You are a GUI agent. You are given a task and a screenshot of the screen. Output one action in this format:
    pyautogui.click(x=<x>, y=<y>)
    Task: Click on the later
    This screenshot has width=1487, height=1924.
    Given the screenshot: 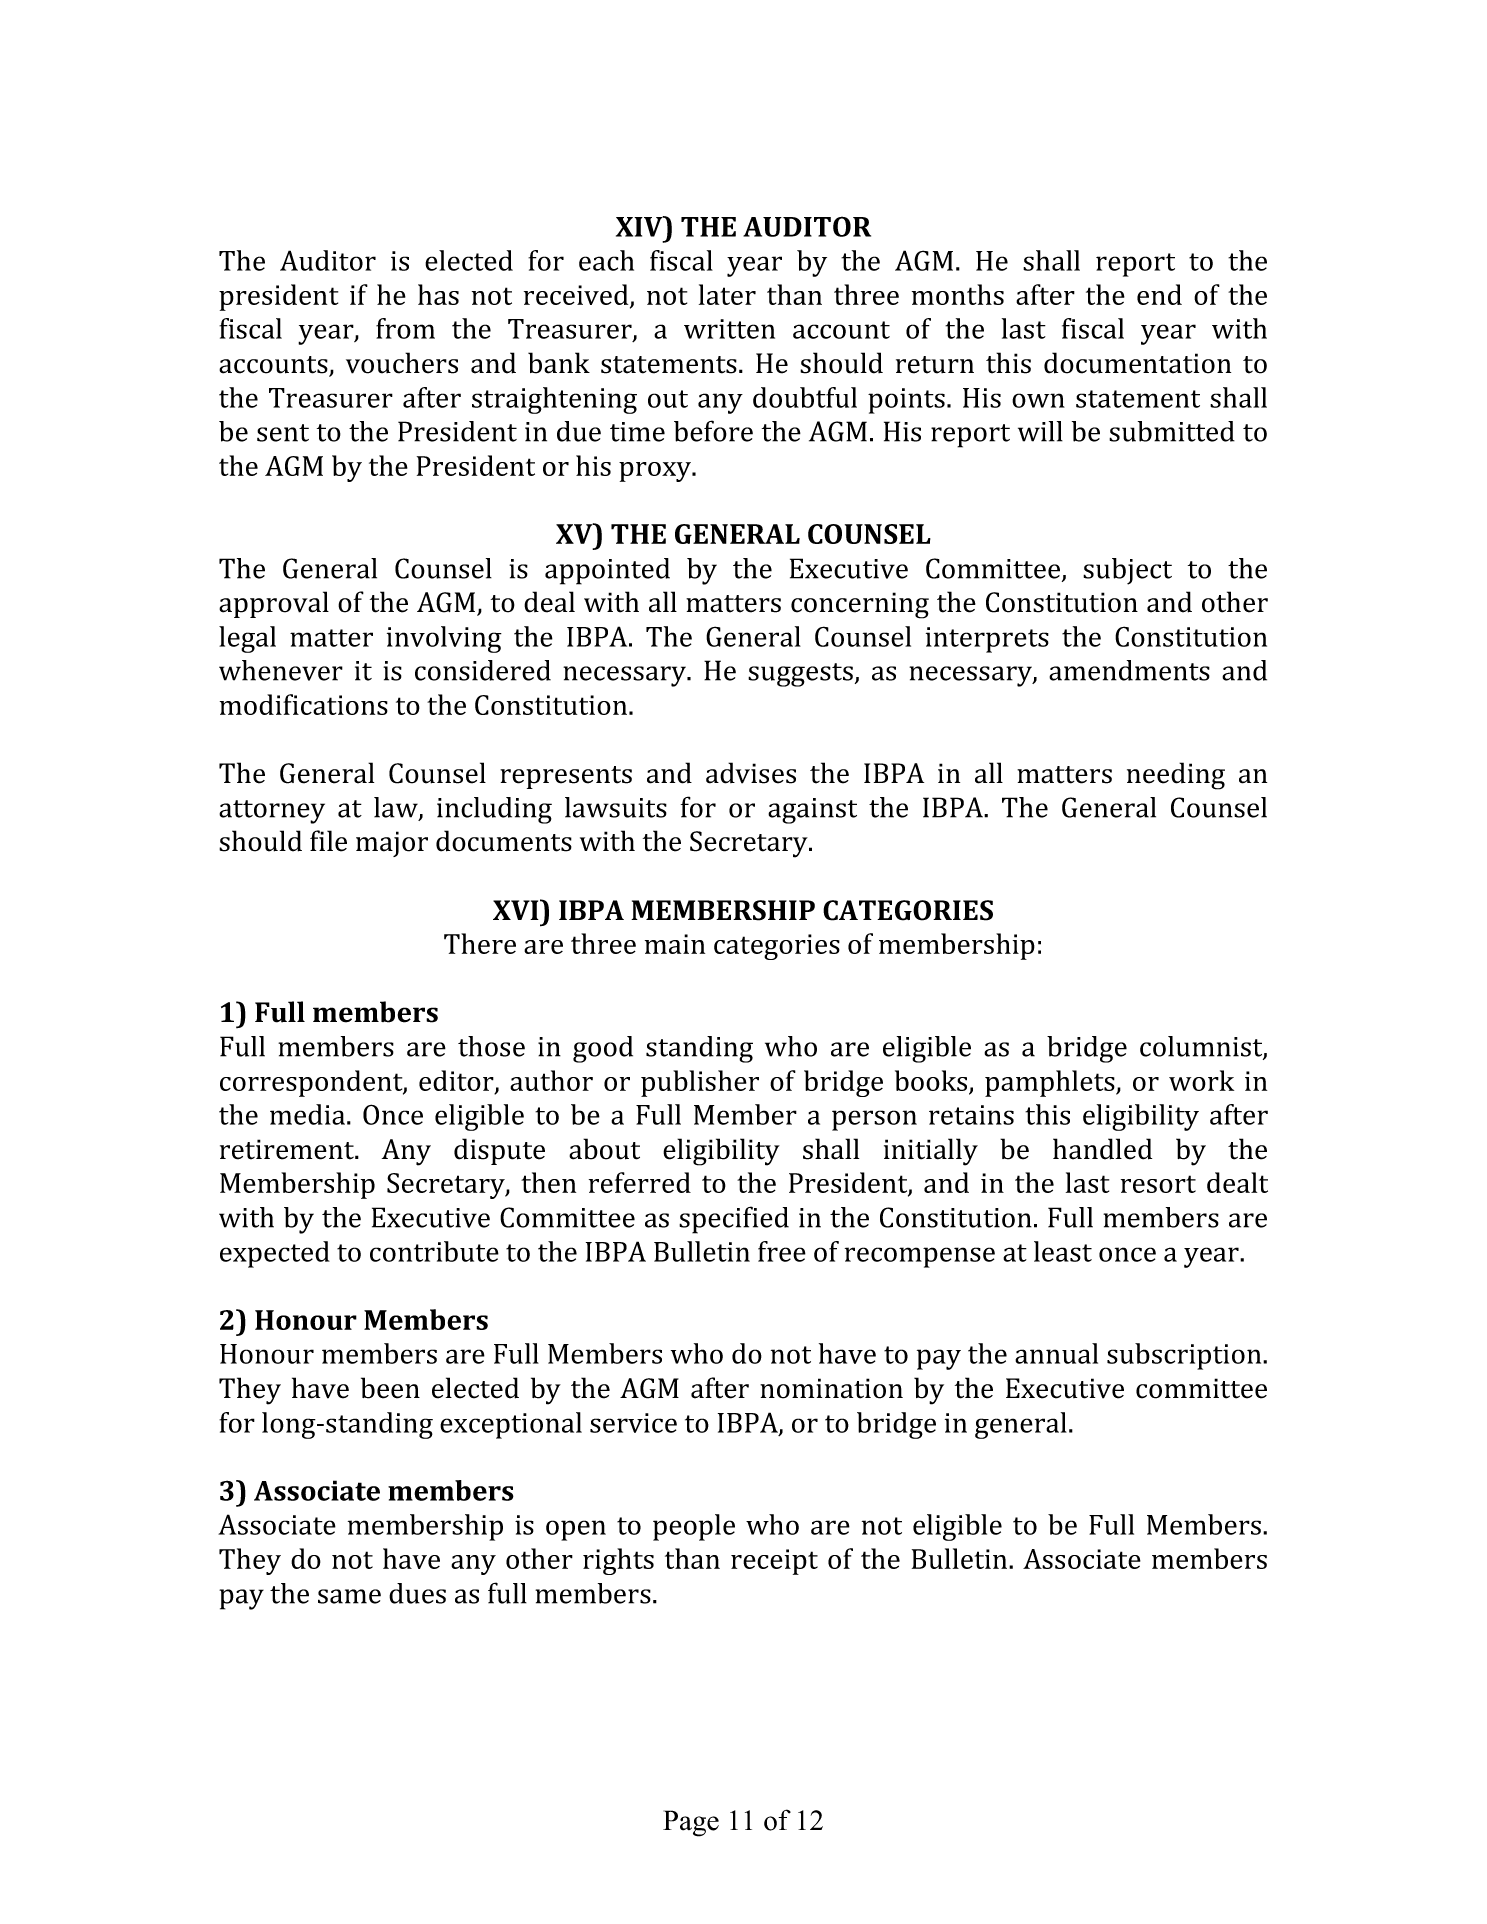 What is the action you would take?
    pyautogui.click(x=727, y=294)
